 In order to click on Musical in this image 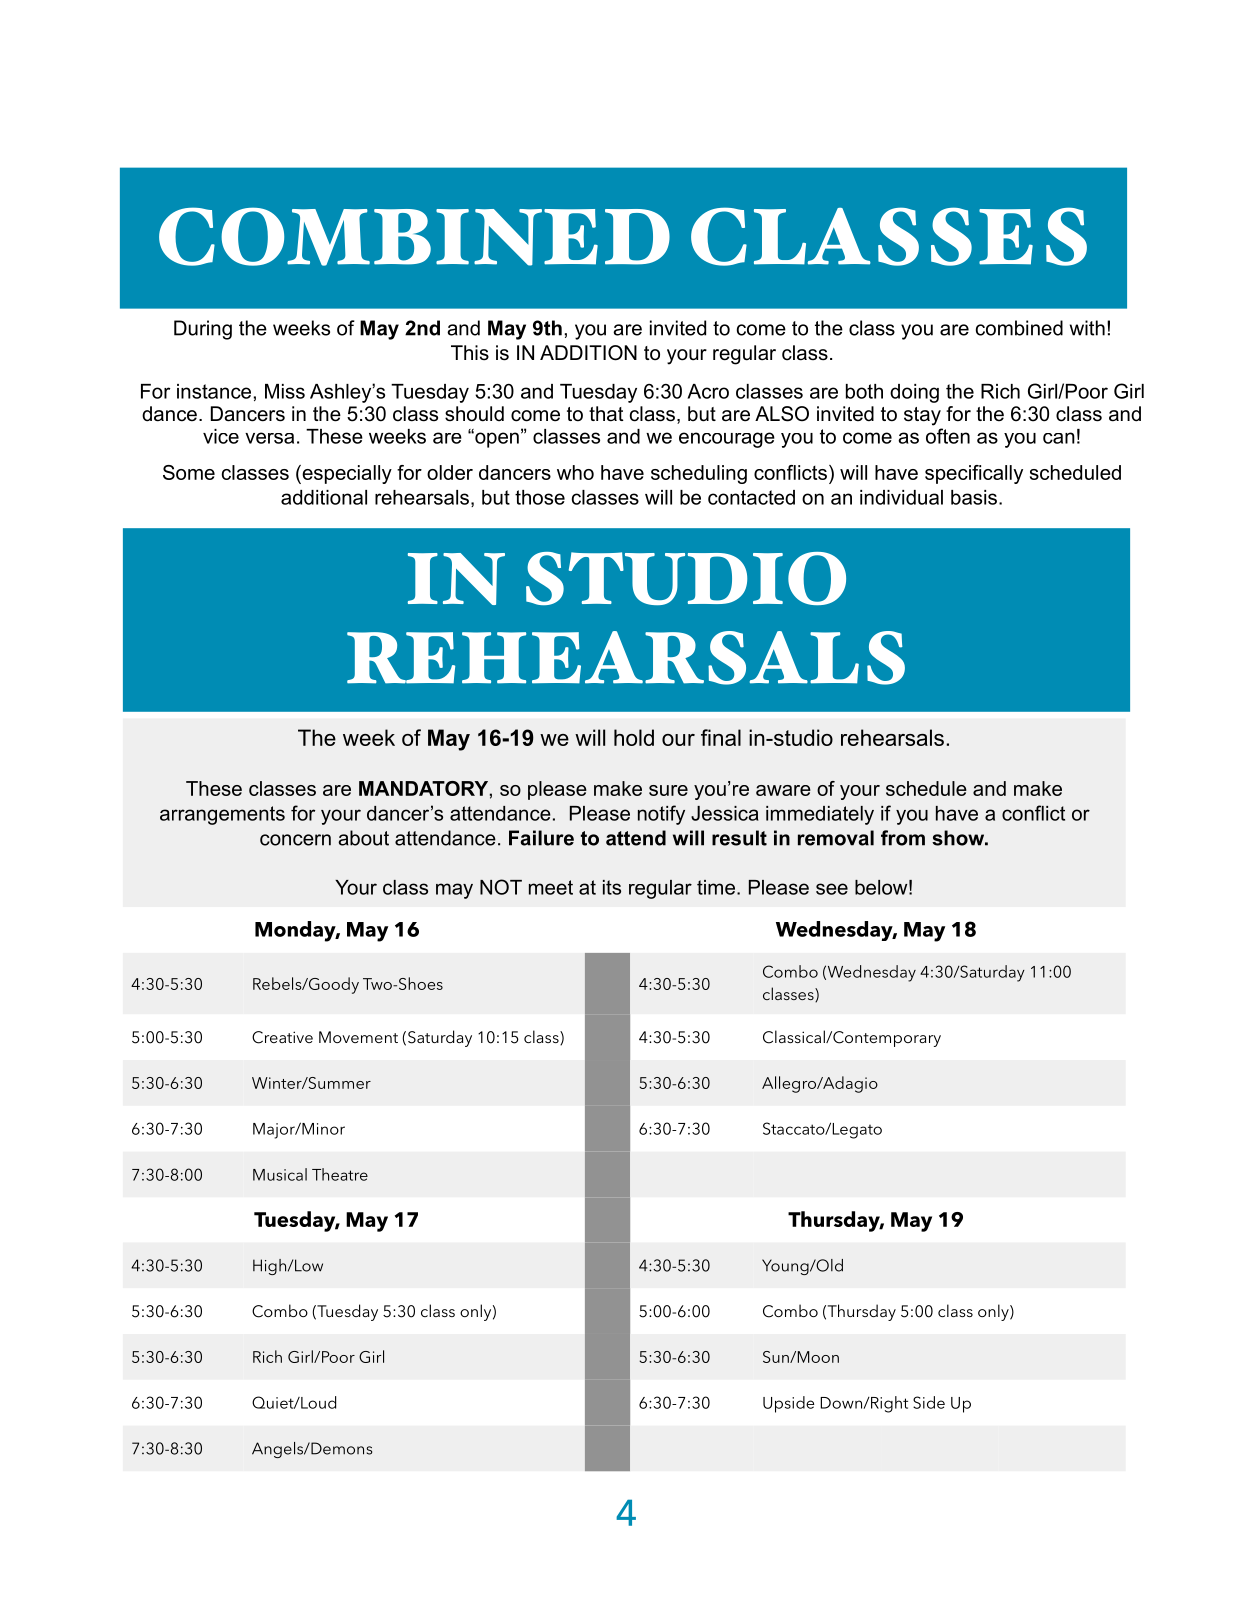, I will do `click(280, 1174)`.
